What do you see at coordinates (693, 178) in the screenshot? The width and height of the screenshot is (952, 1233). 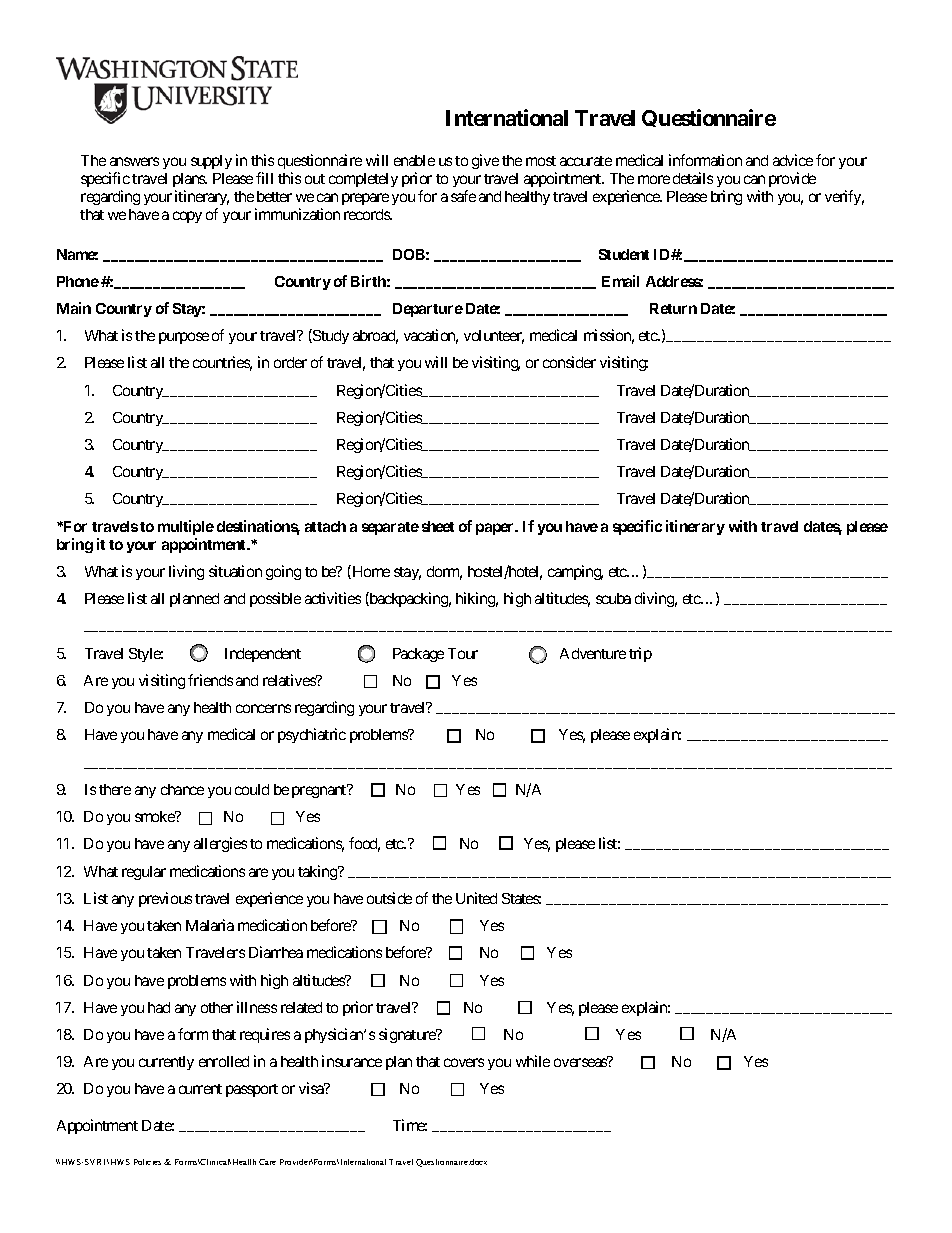 I see `details` at bounding box center [693, 178].
